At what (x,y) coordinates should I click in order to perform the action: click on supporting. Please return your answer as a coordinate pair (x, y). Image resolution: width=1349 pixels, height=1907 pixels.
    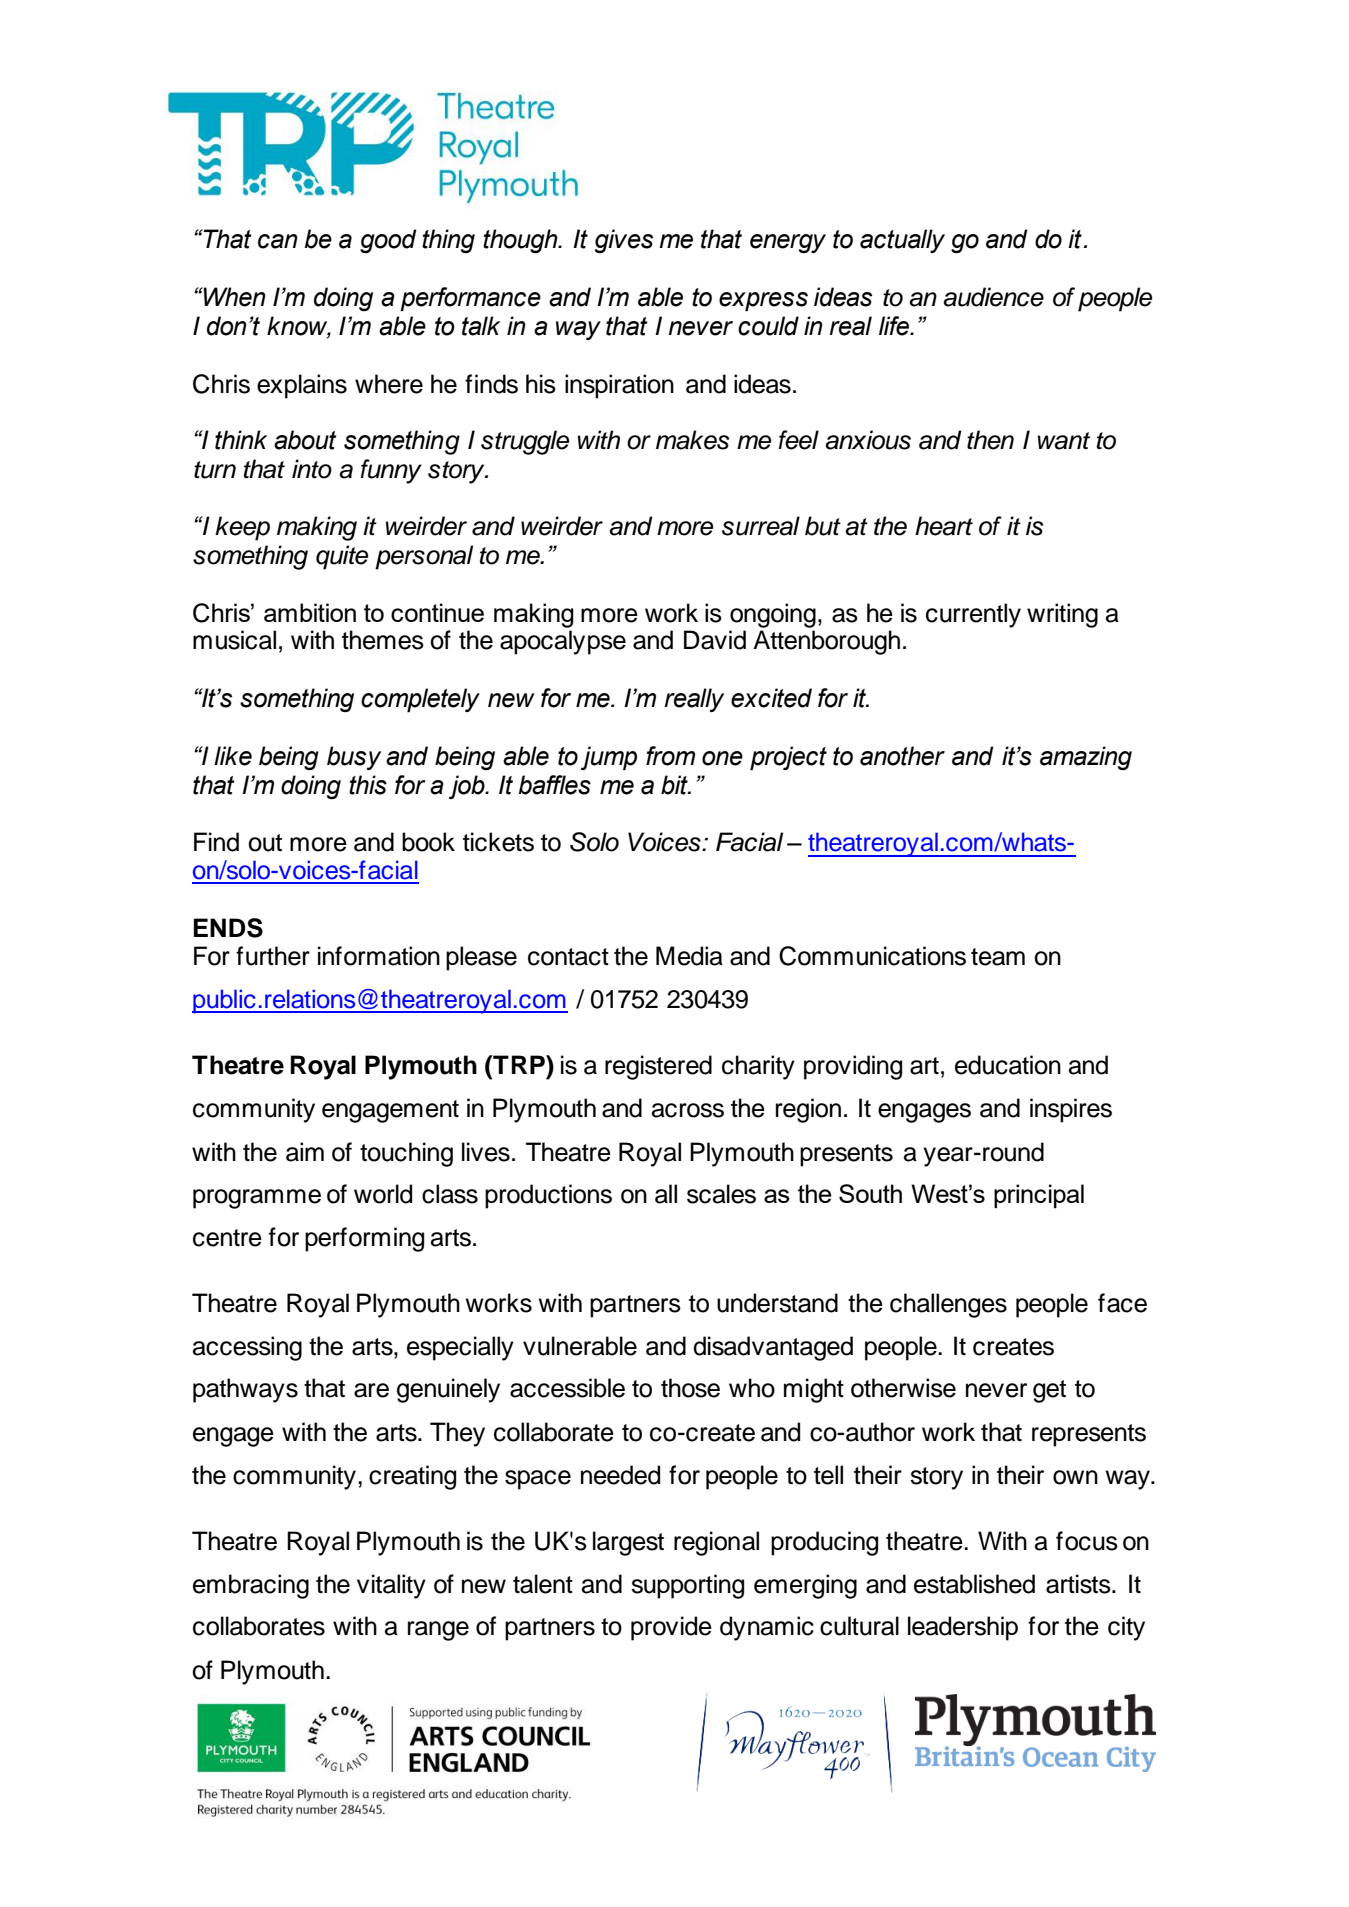
    Looking at the image, I should click on (687, 1586).
